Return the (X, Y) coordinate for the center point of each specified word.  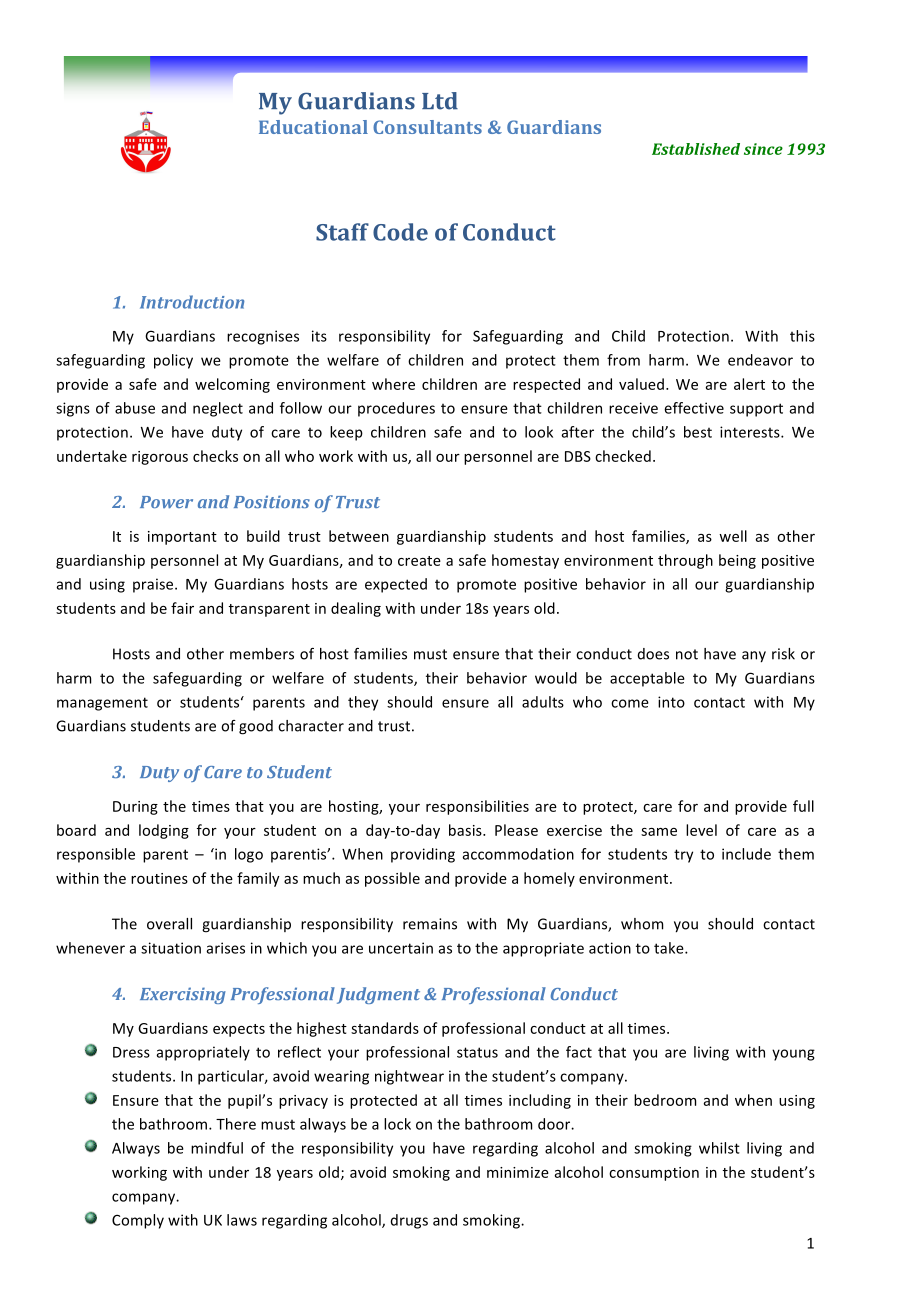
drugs (409, 1221)
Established (696, 149)
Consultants (427, 127)
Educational (313, 127)
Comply (138, 1221)
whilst (719, 1148)
